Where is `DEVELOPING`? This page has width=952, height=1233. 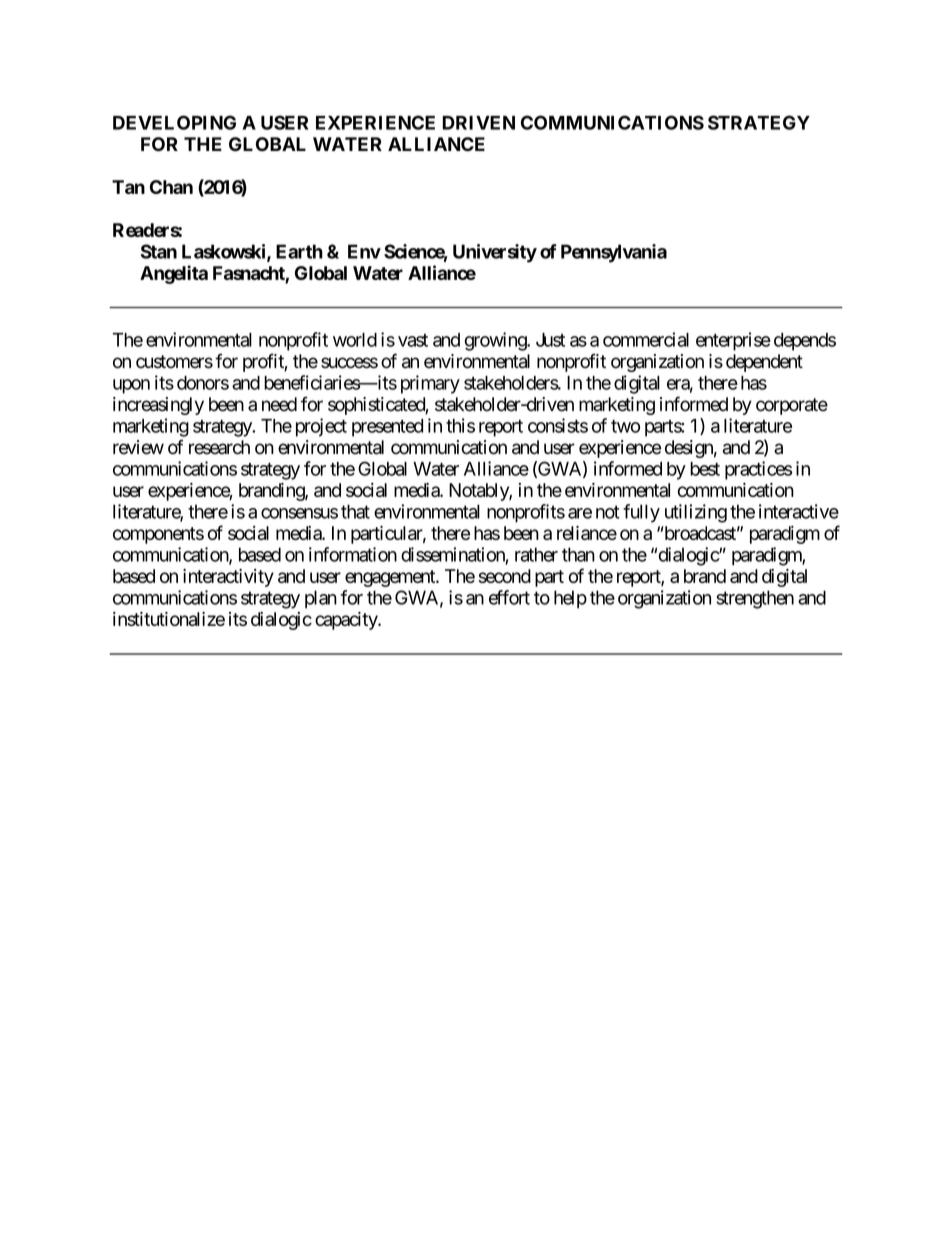 DEVELOPING is located at coordinates (174, 122).
